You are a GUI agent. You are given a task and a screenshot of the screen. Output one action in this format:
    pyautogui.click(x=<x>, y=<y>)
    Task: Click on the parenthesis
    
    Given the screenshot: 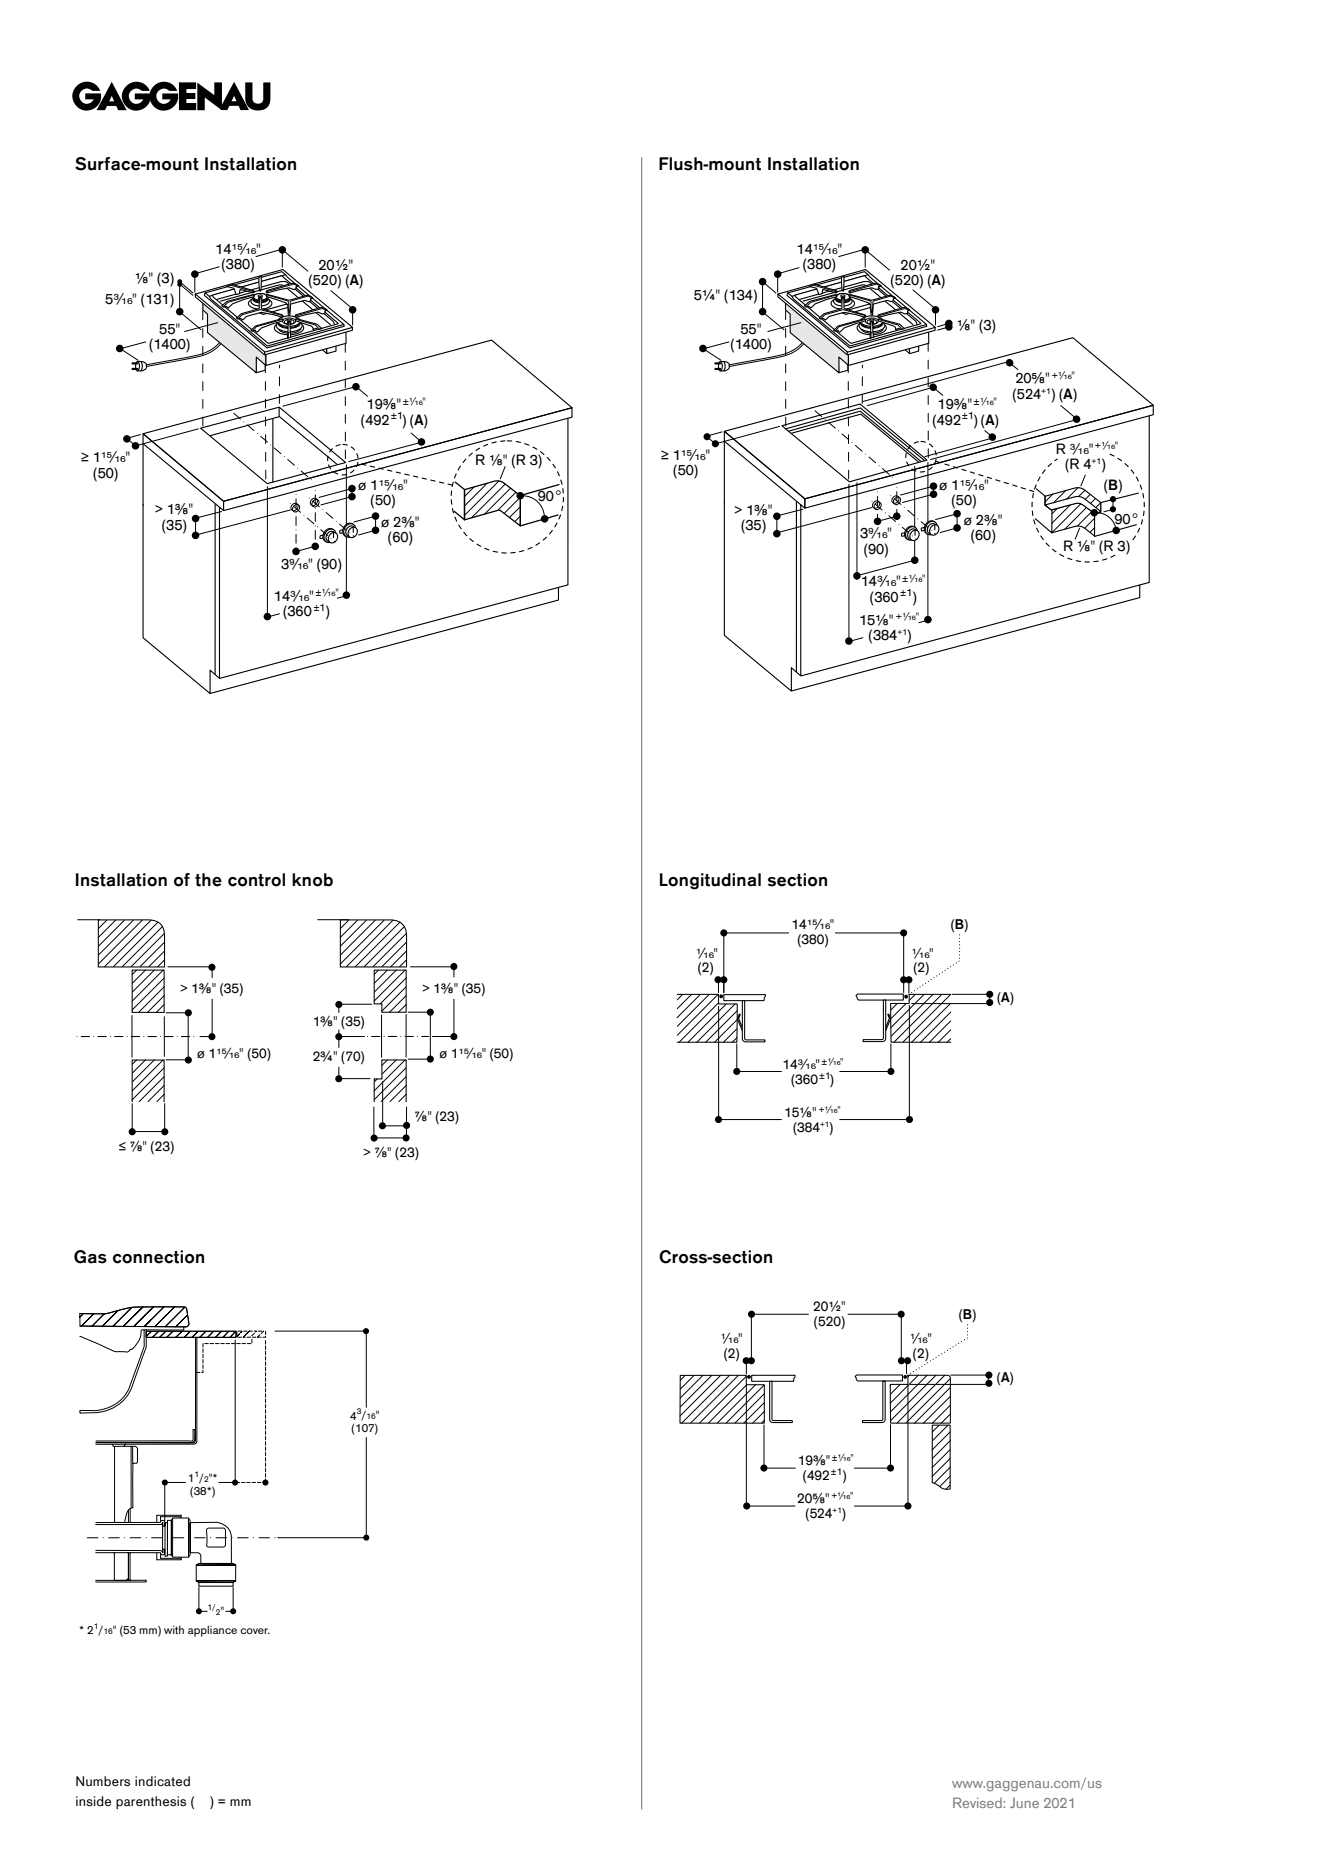 What is the action you would take?
    pyautogui.click(x=151, y=1802)
